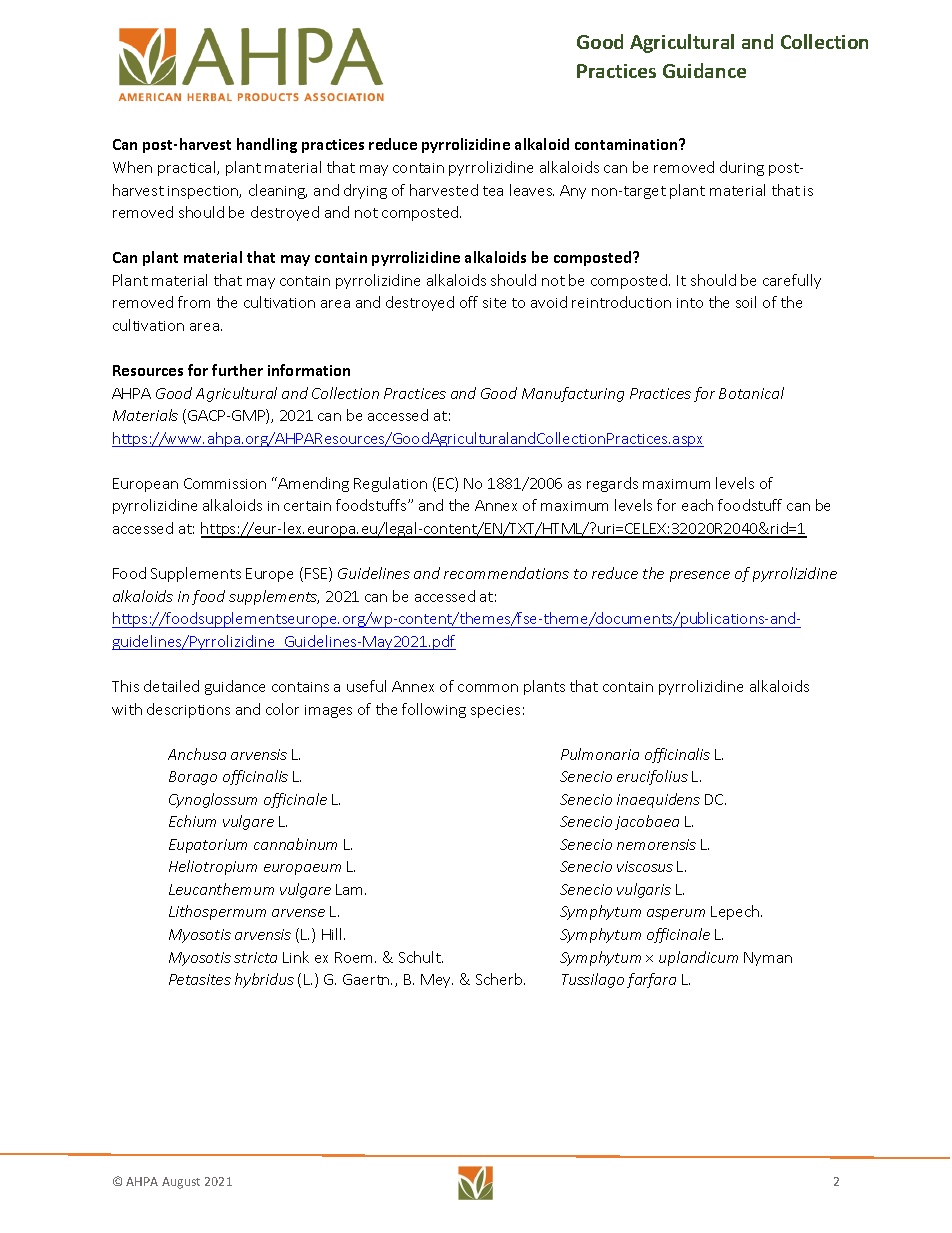 The width and height of the screenshot is (952, 1233). I want to click on Nyman, so click(768, 959).
